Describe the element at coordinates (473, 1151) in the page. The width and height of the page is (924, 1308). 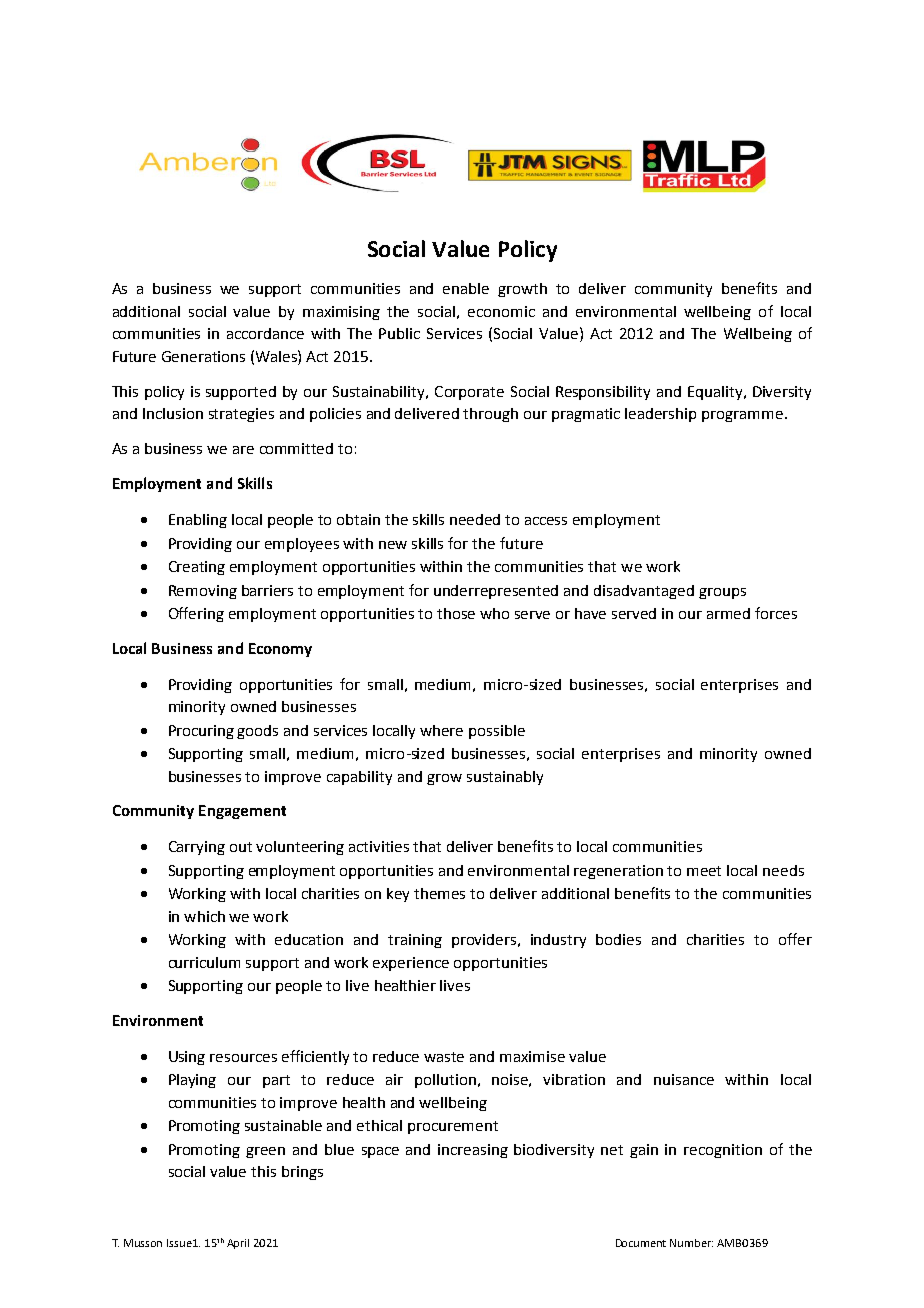
I see `increasing` at that location.
